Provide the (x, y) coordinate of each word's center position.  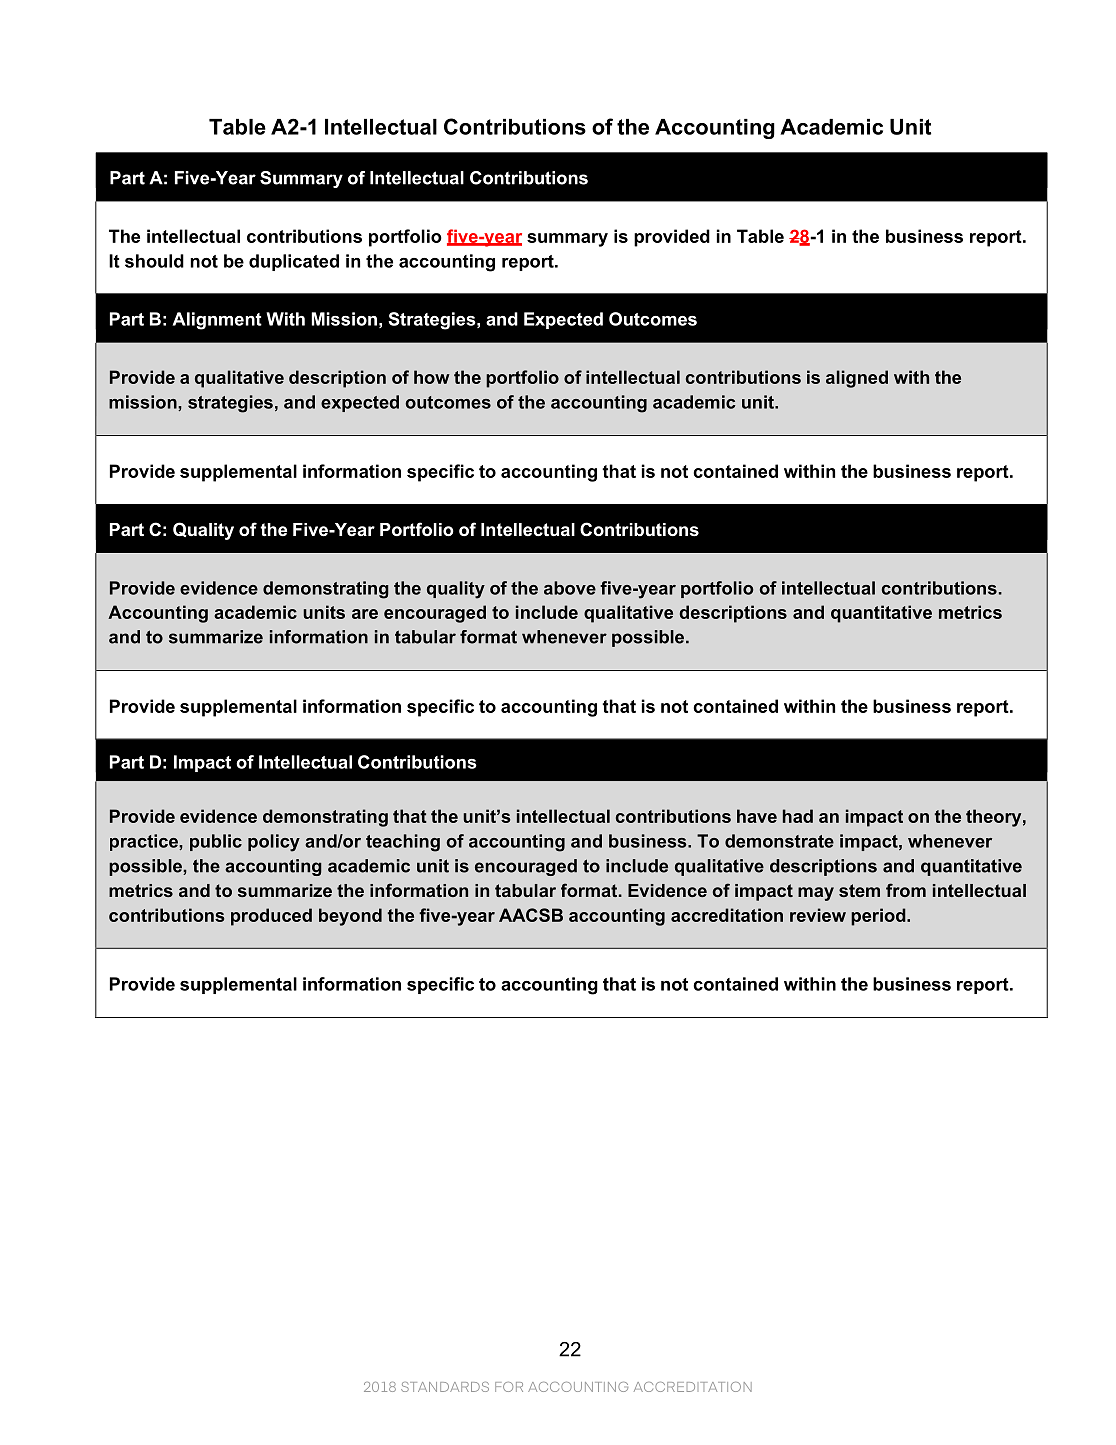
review (818, 915)
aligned (857, 379)
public (216, 842)
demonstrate (779, 841)
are (365, 614)
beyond (350, 917)
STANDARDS (445, 1387)
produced (271, 917)
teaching (403, 843)
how (432, 377)
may (816, 894)
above (570, 588)
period (879, 917)
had (798, 816)
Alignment (217, 321)
